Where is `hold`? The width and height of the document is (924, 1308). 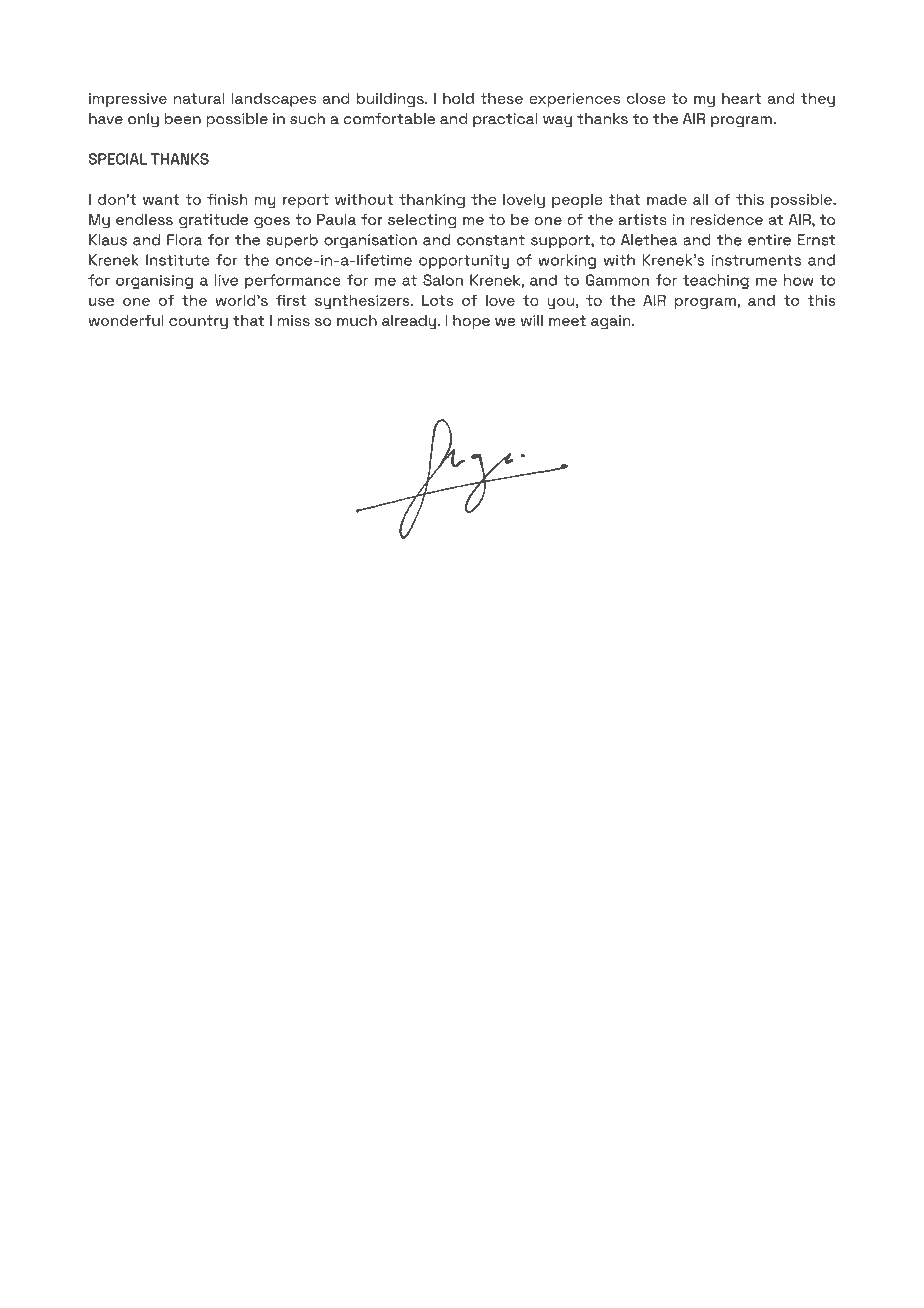 hold is located at coordinates (458, 98).
